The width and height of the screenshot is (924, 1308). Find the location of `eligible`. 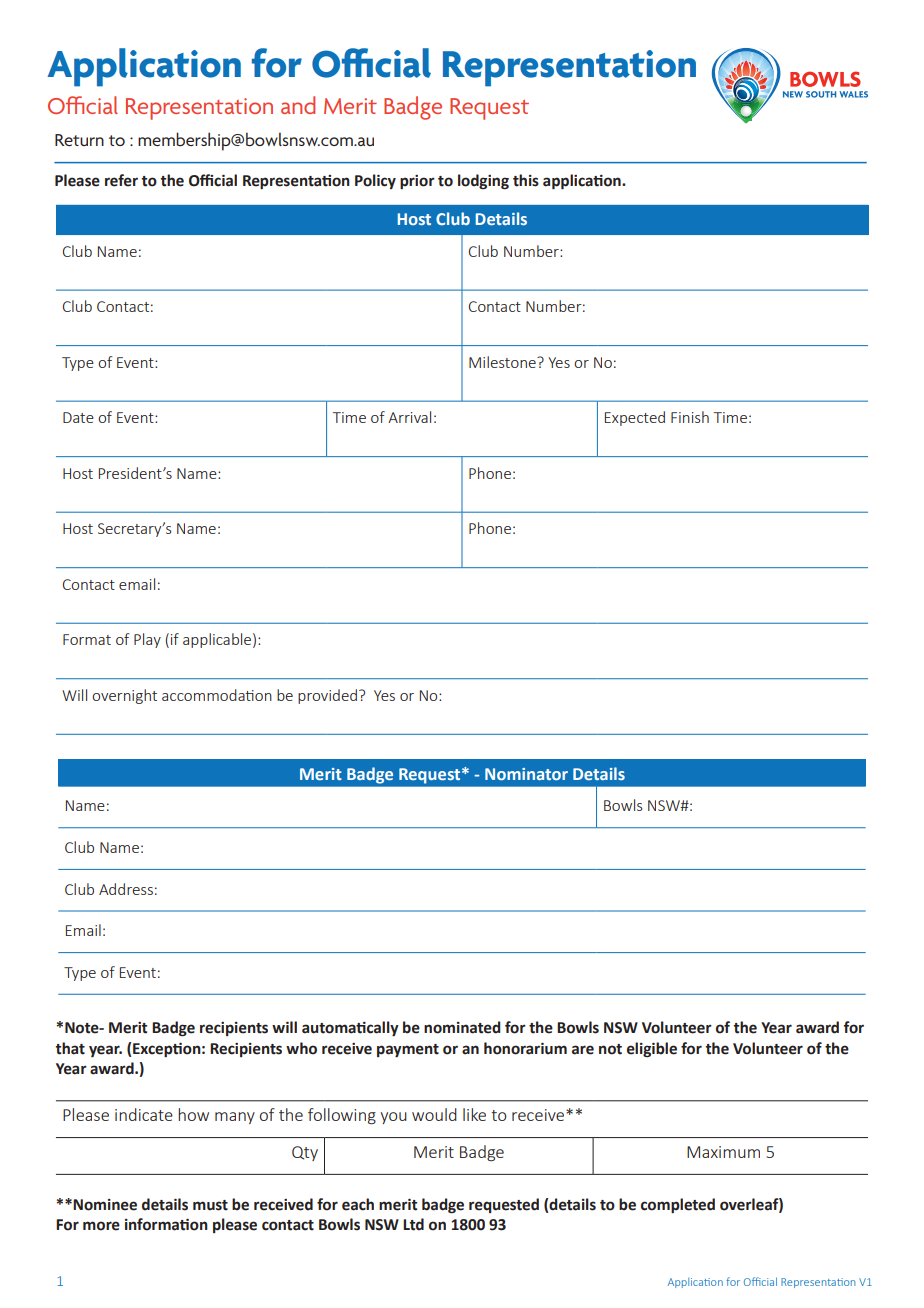

eligible is located at coordinates (652, 1049).
